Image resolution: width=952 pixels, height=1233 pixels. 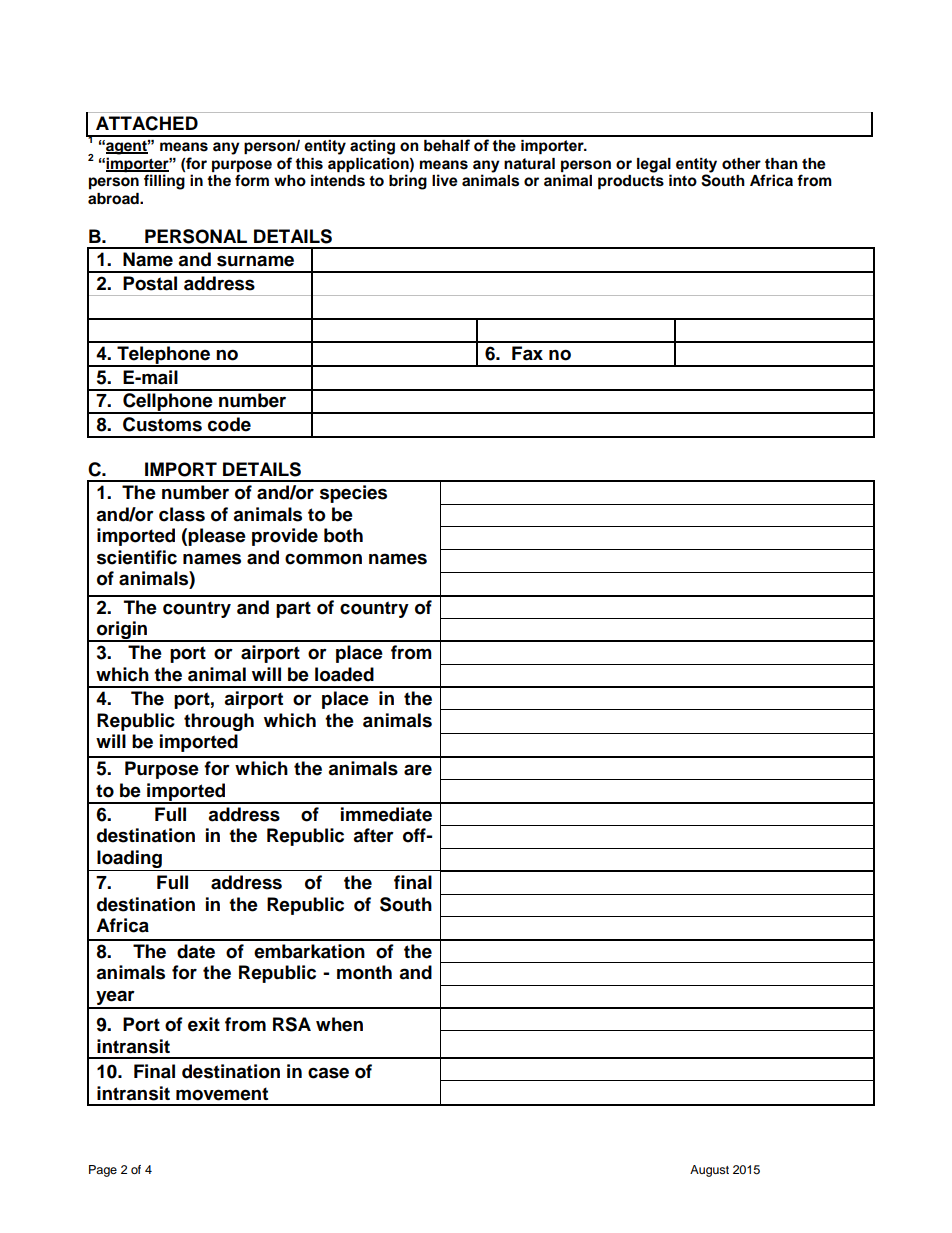 I want to click on products, so click(x=631, y=182).
